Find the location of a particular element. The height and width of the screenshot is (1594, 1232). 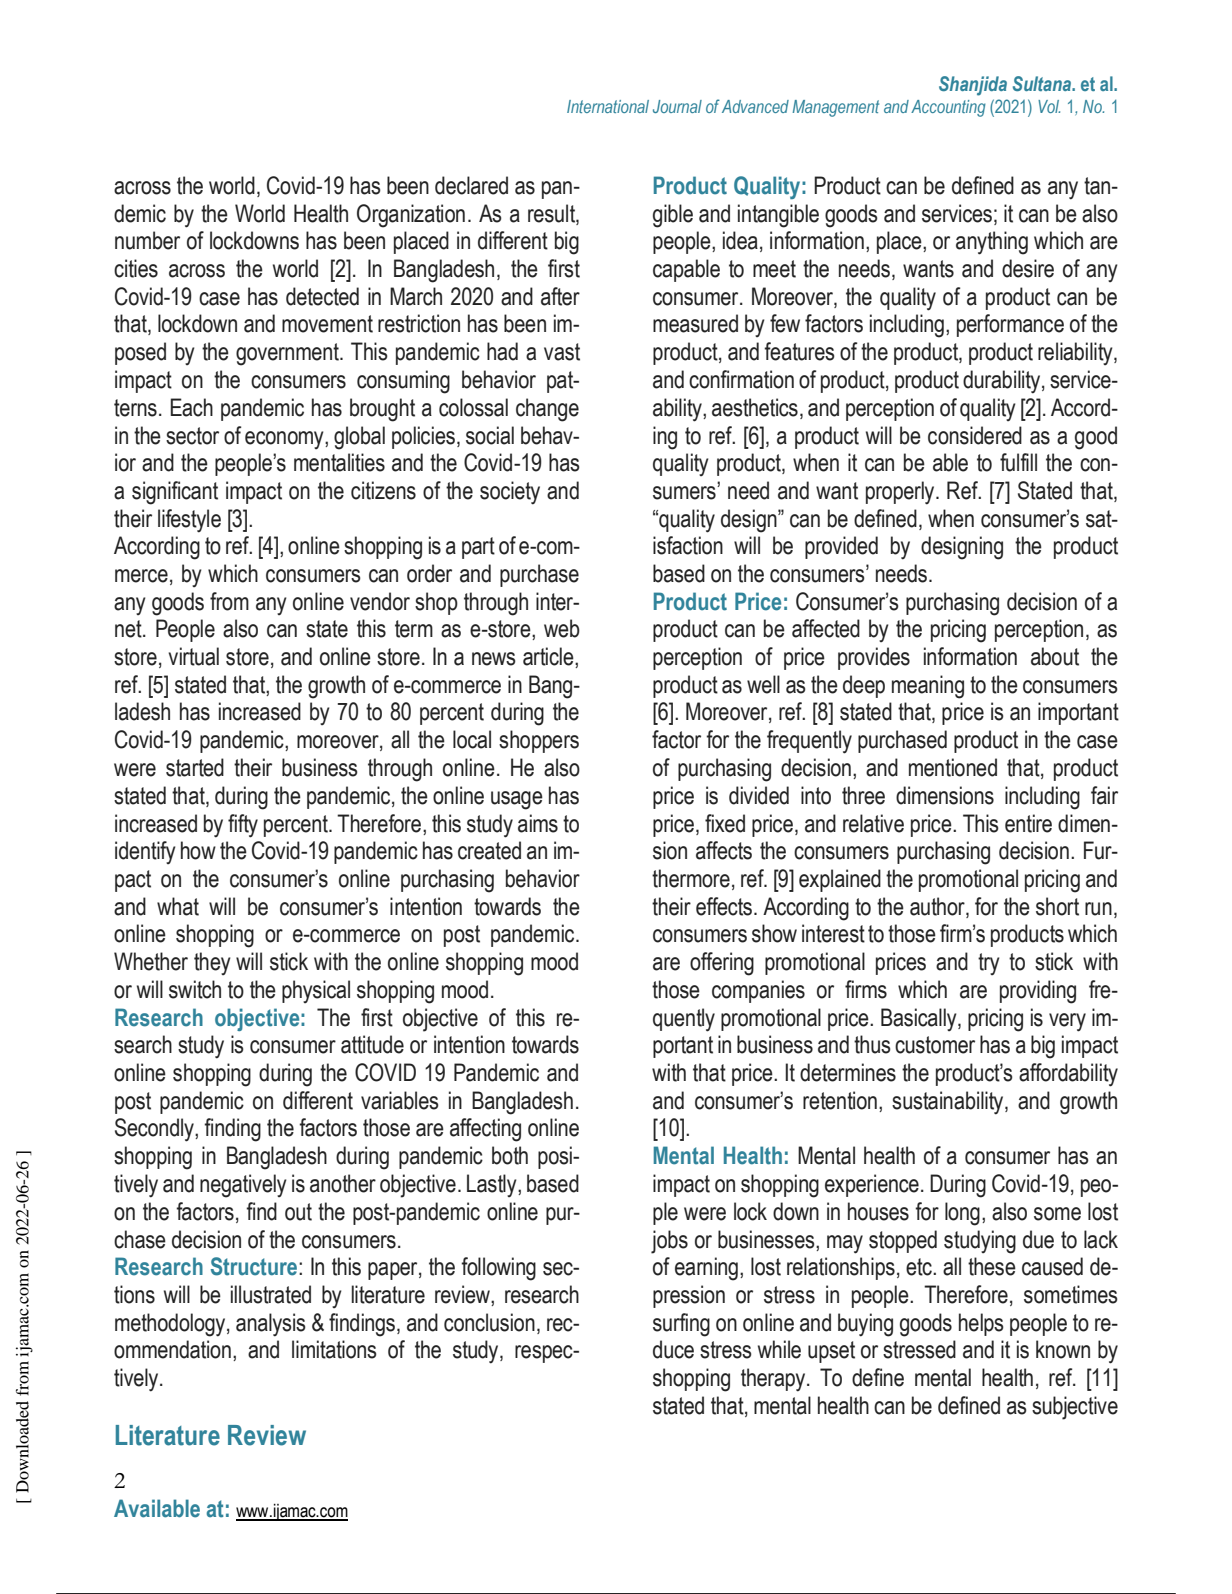

mentioned is located at coordinates (953, 767).
